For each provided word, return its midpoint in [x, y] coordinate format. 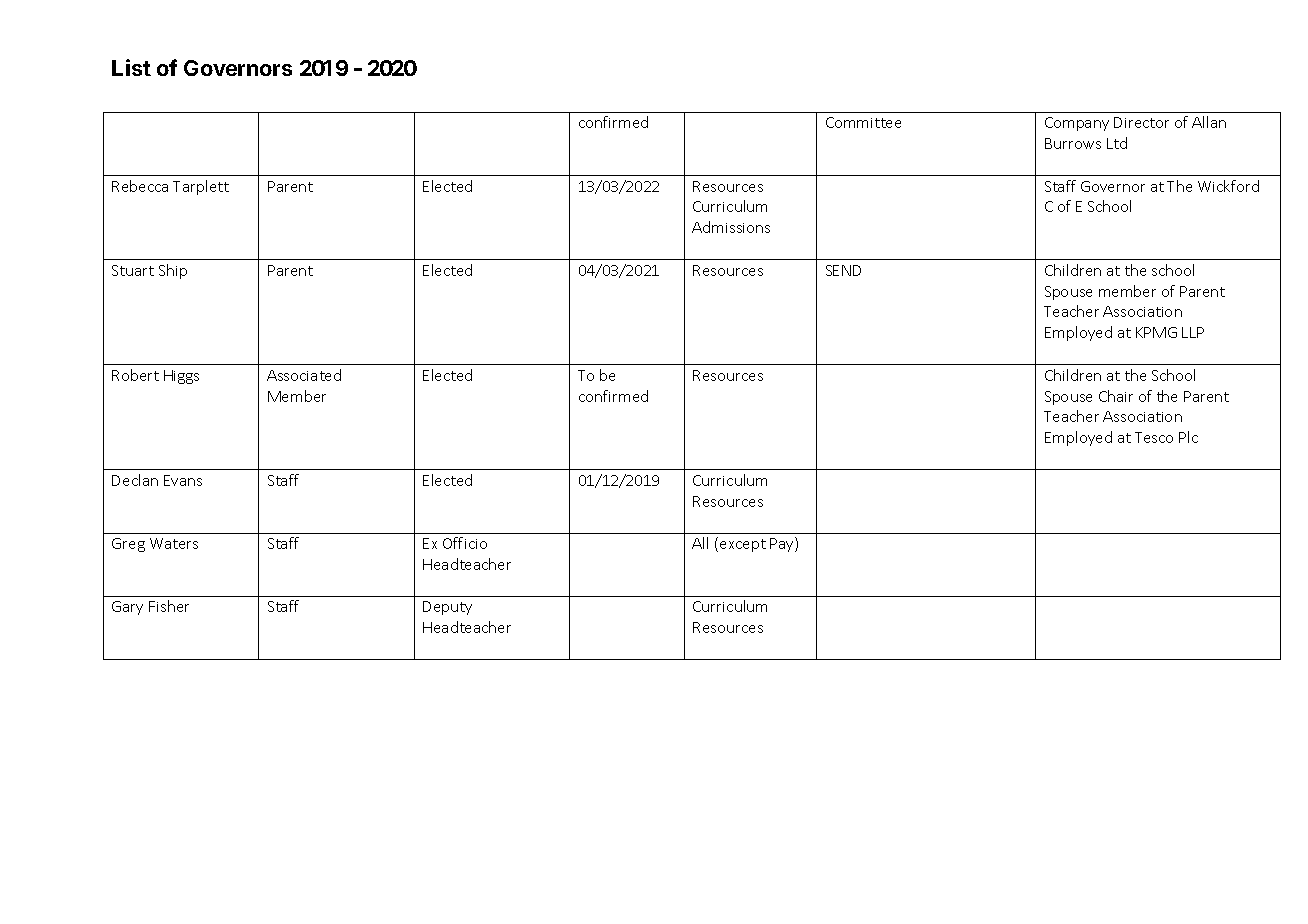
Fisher [169, 606]
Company [1077, 124]
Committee [863, 122]
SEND [843, 270]
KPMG [1156, 332]
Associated [304, 375]
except [743, 545]
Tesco [1154, 437]
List [131, 67]
